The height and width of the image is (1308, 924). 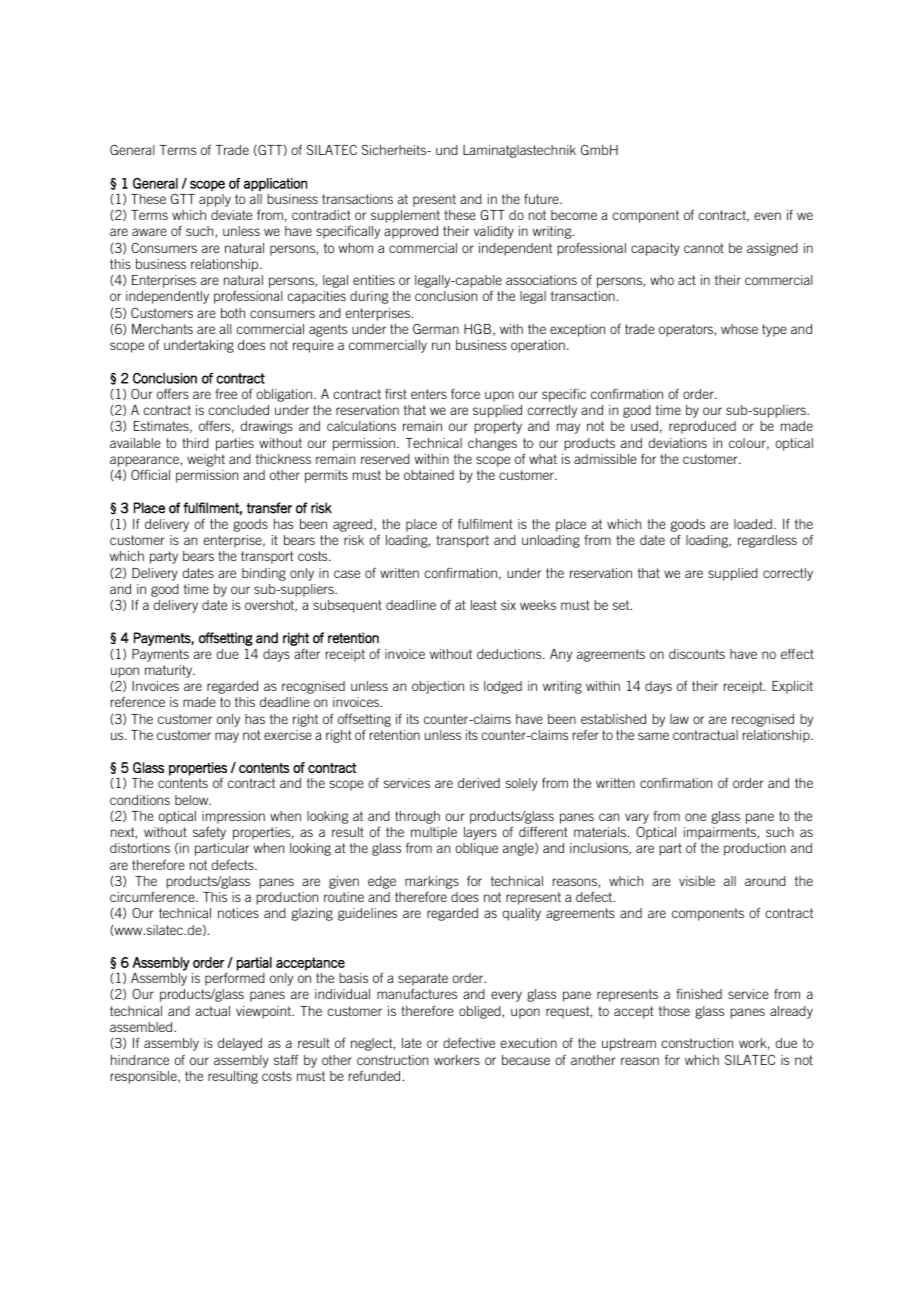 I want to click on concluded, so click(x=238, y=410).
